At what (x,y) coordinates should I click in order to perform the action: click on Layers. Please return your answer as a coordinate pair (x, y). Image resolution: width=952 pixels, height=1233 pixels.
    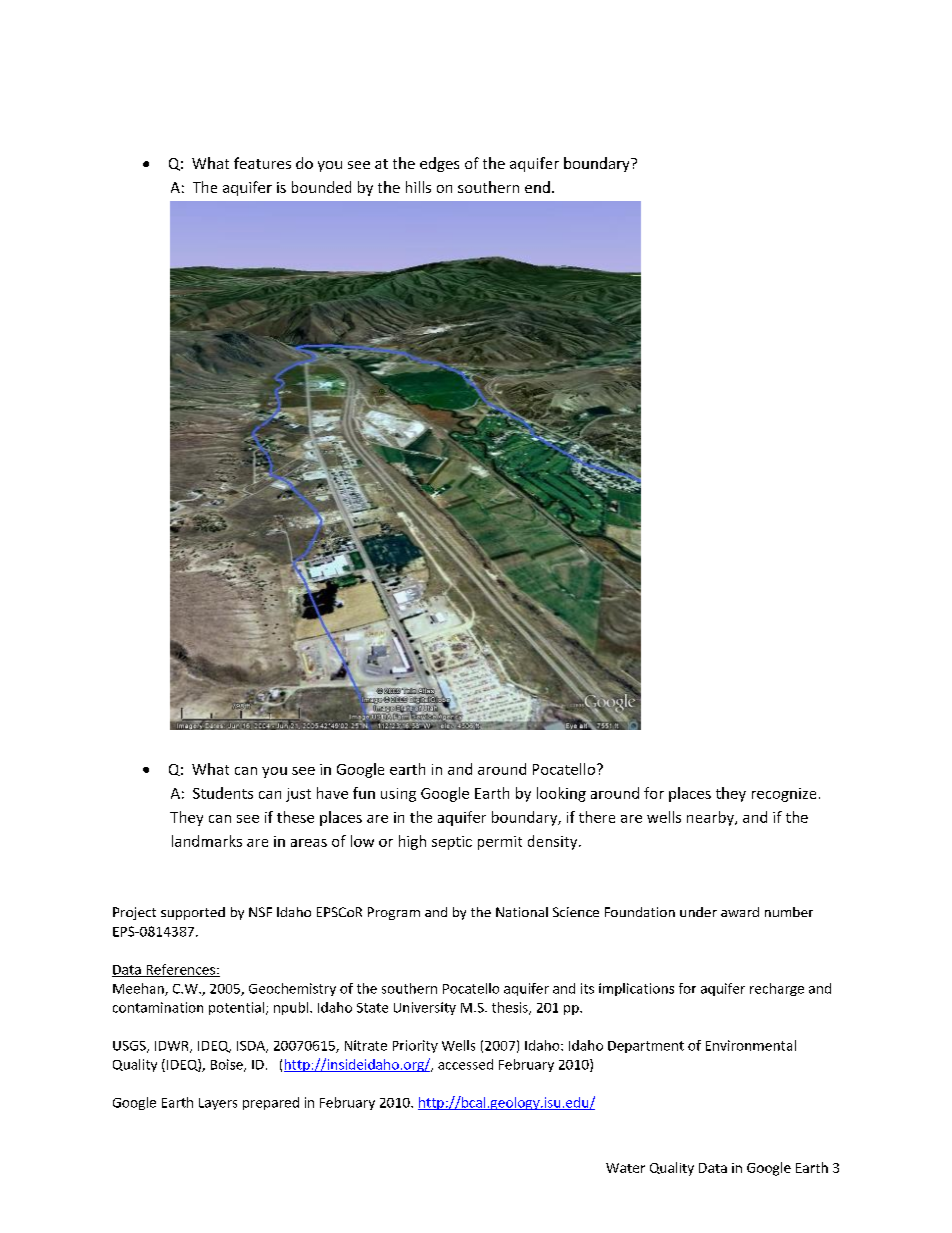
    Looking at the image, I should click on (218, 1104).
